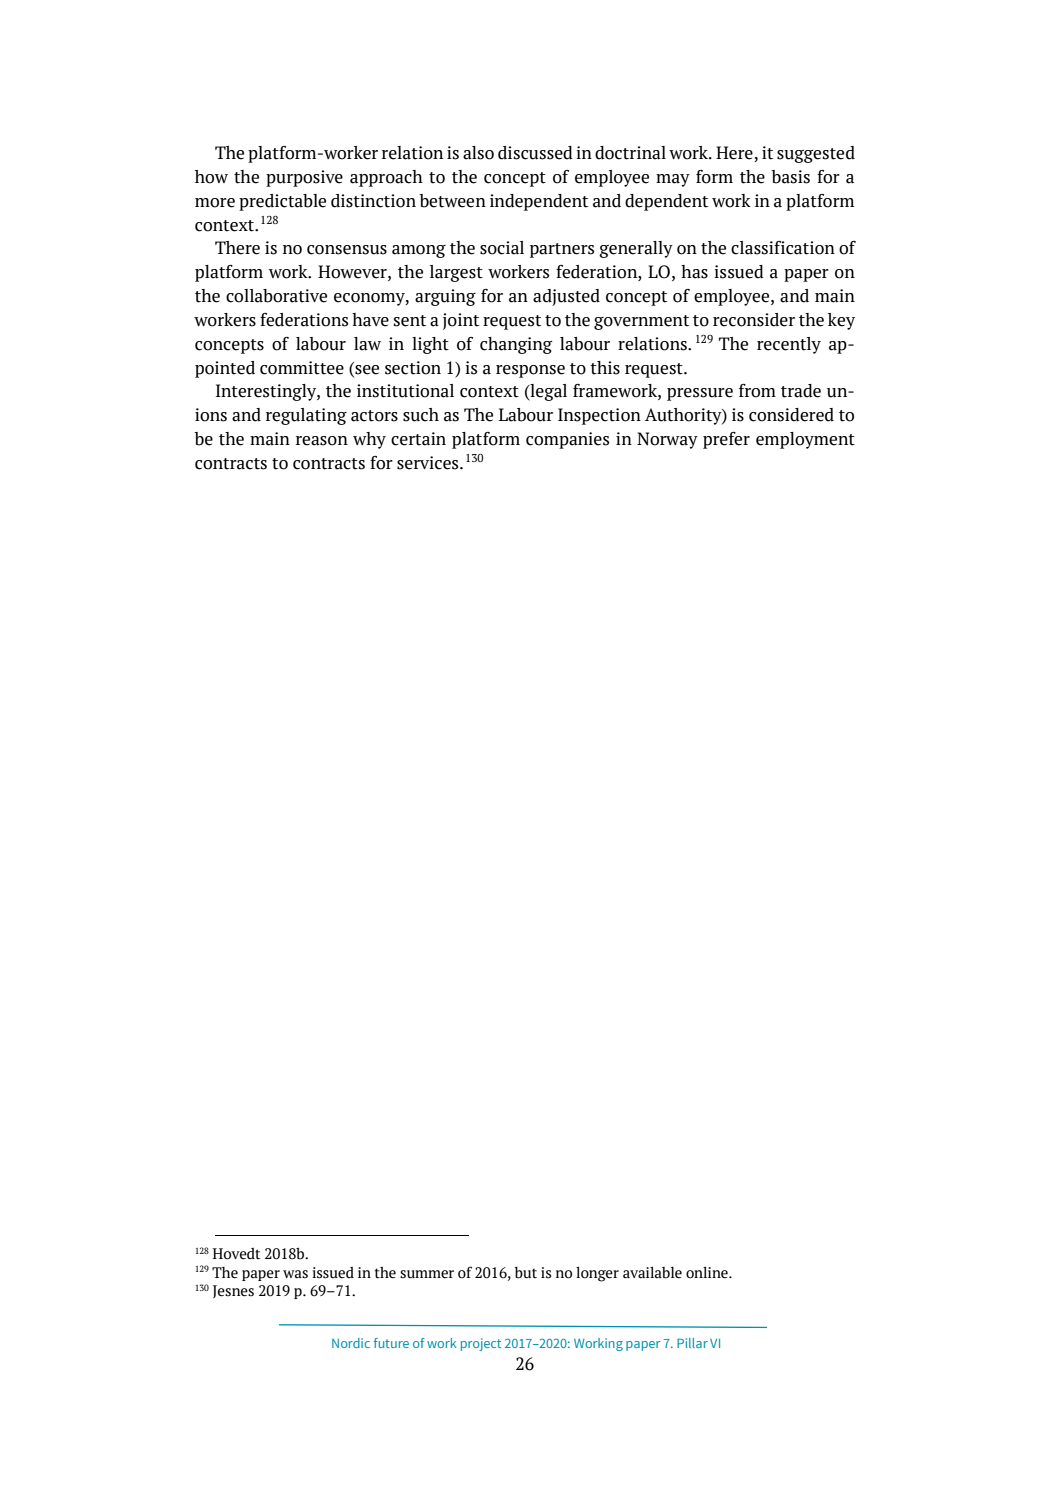 The width and height of the screenshot is (1050, 1485). What do you see at coordinates (295, 1274) in the screenshot?
I see `was` at bounding box center [295, 1274].
